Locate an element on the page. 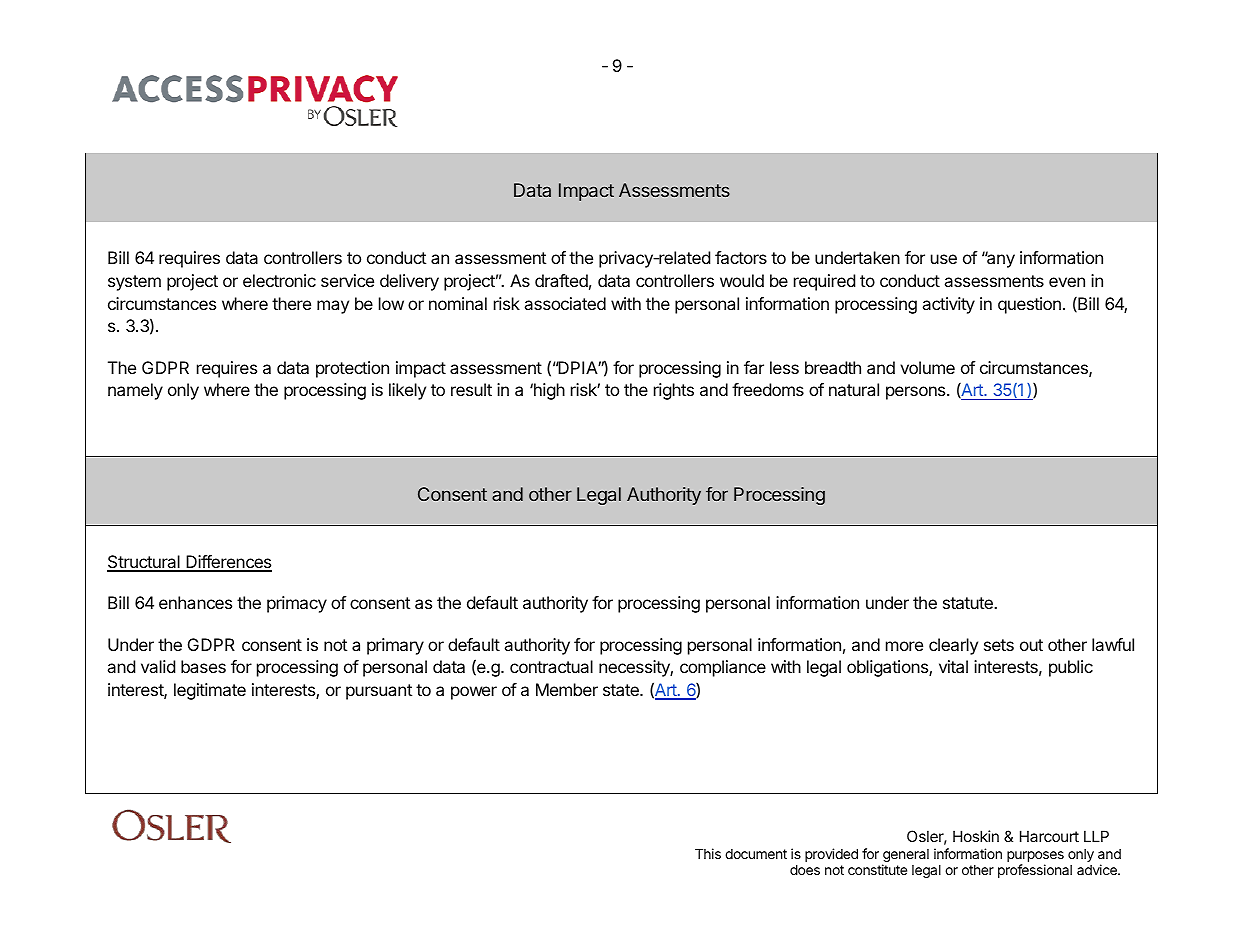 The height and width of the page is (952, 1233). purposes is located at coordinates (1035, 856).
